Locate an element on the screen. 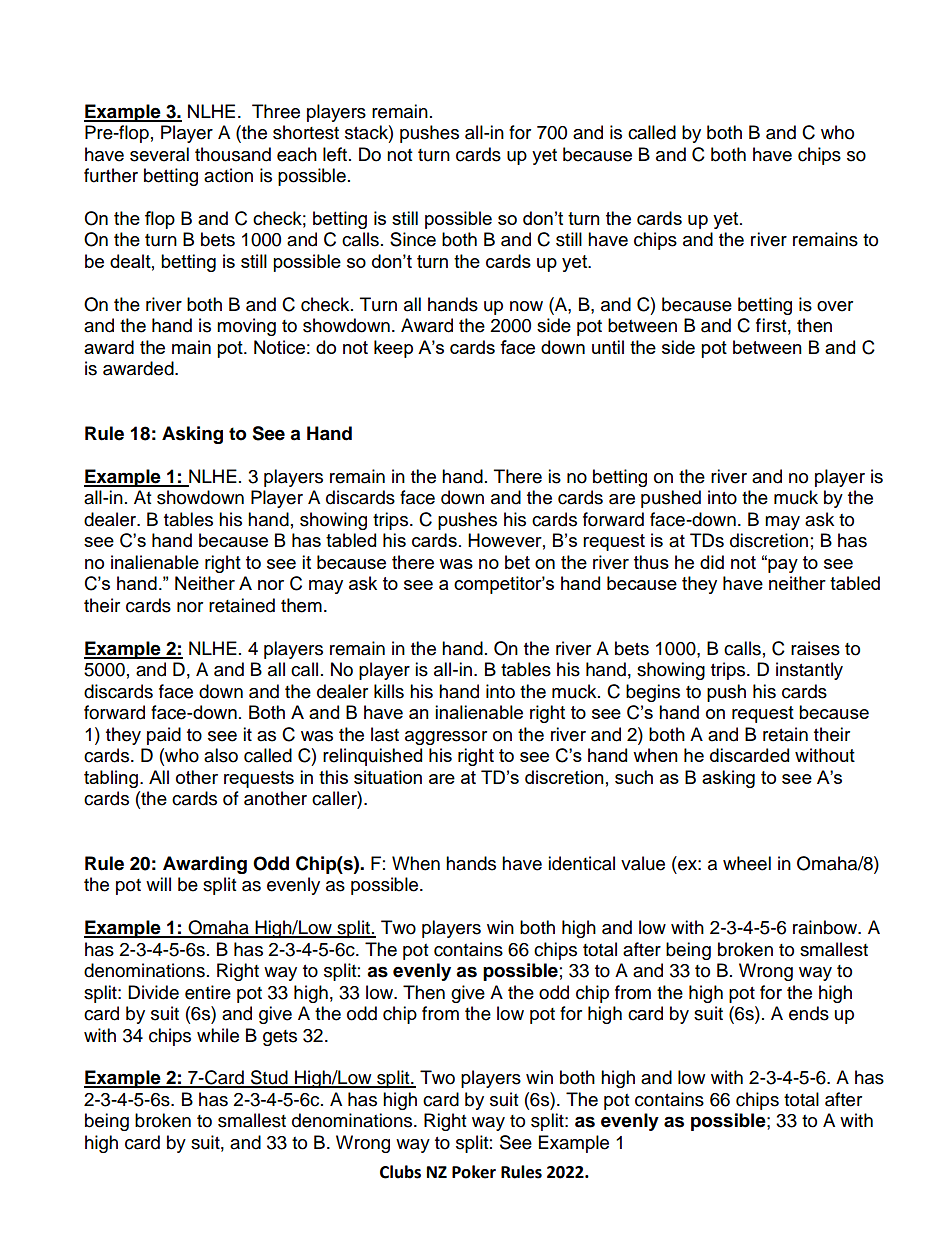  wheel is located at coordinates (747, 863).
